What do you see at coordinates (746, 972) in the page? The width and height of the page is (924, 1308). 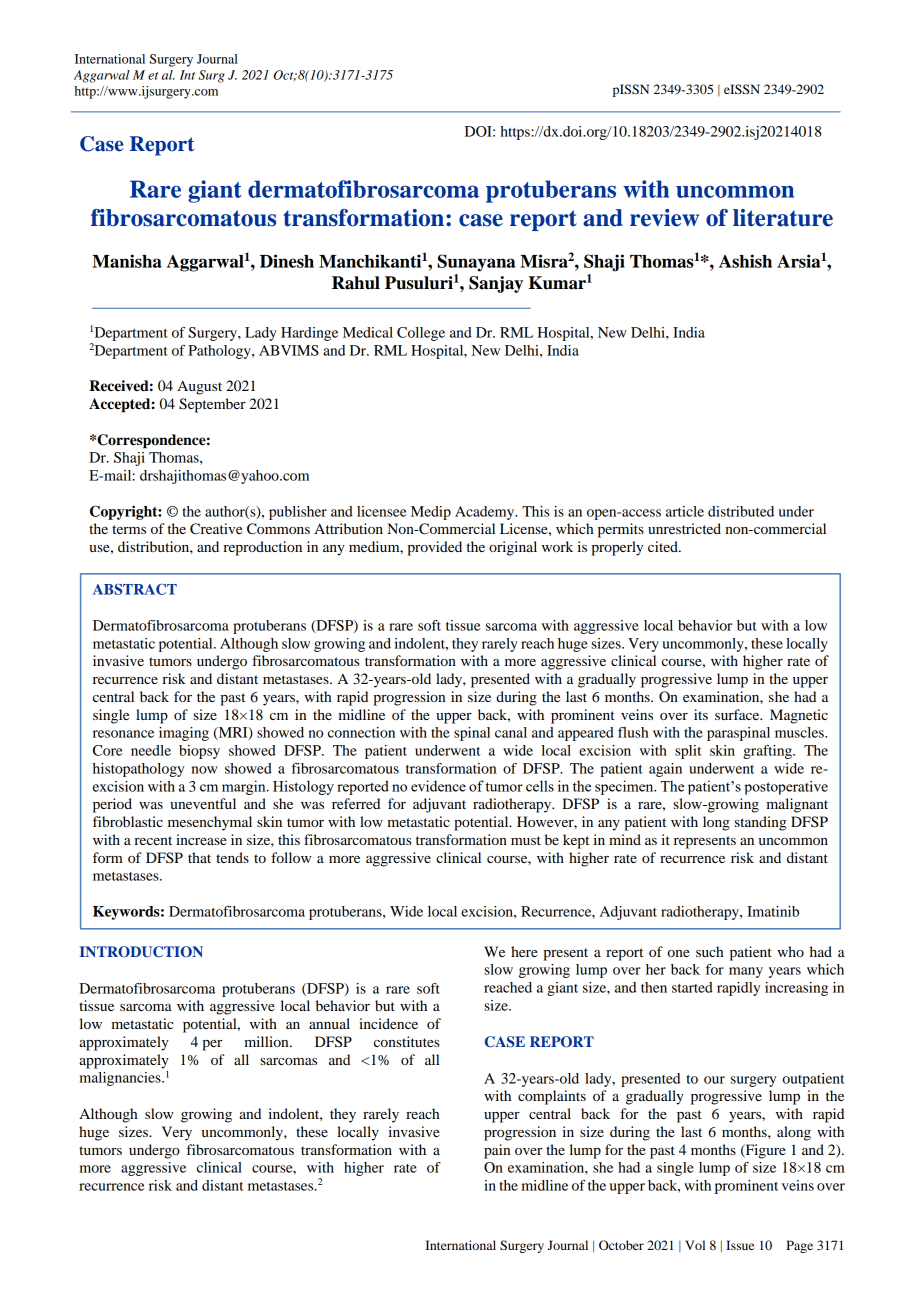 I see `many` at bounding box center [746, 972].
